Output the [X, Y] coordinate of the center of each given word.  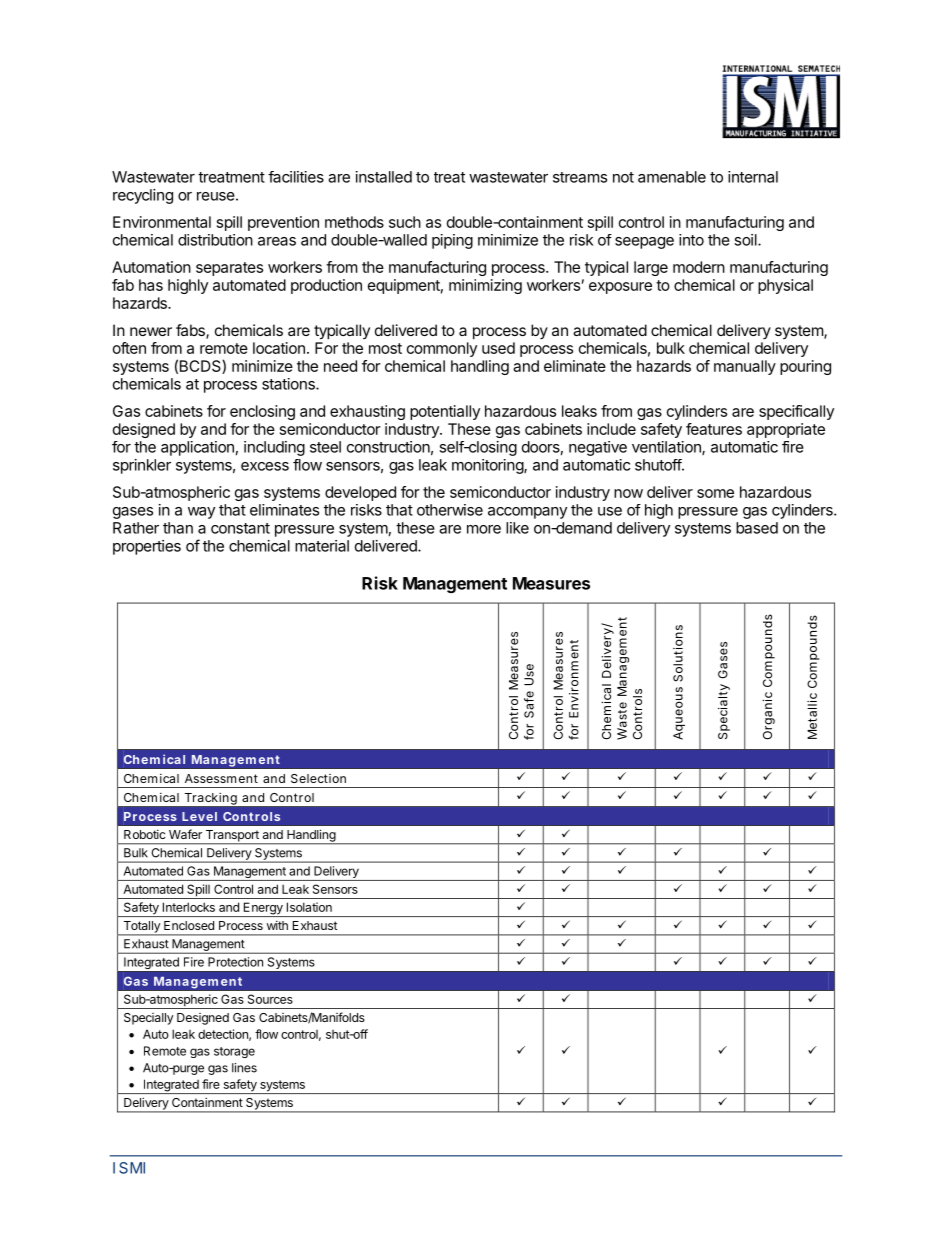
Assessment [221, 778]
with [277, 925]
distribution [215, 240]
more [484, 529]
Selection [318, 778]
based [757, 528]
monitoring [488, 466]
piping [452, 241]
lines [244, 1068]
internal [753, 177]
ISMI [129, 1168]
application [197, 448]
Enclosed [189, 925]
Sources [270, 999]
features [714, 429]
